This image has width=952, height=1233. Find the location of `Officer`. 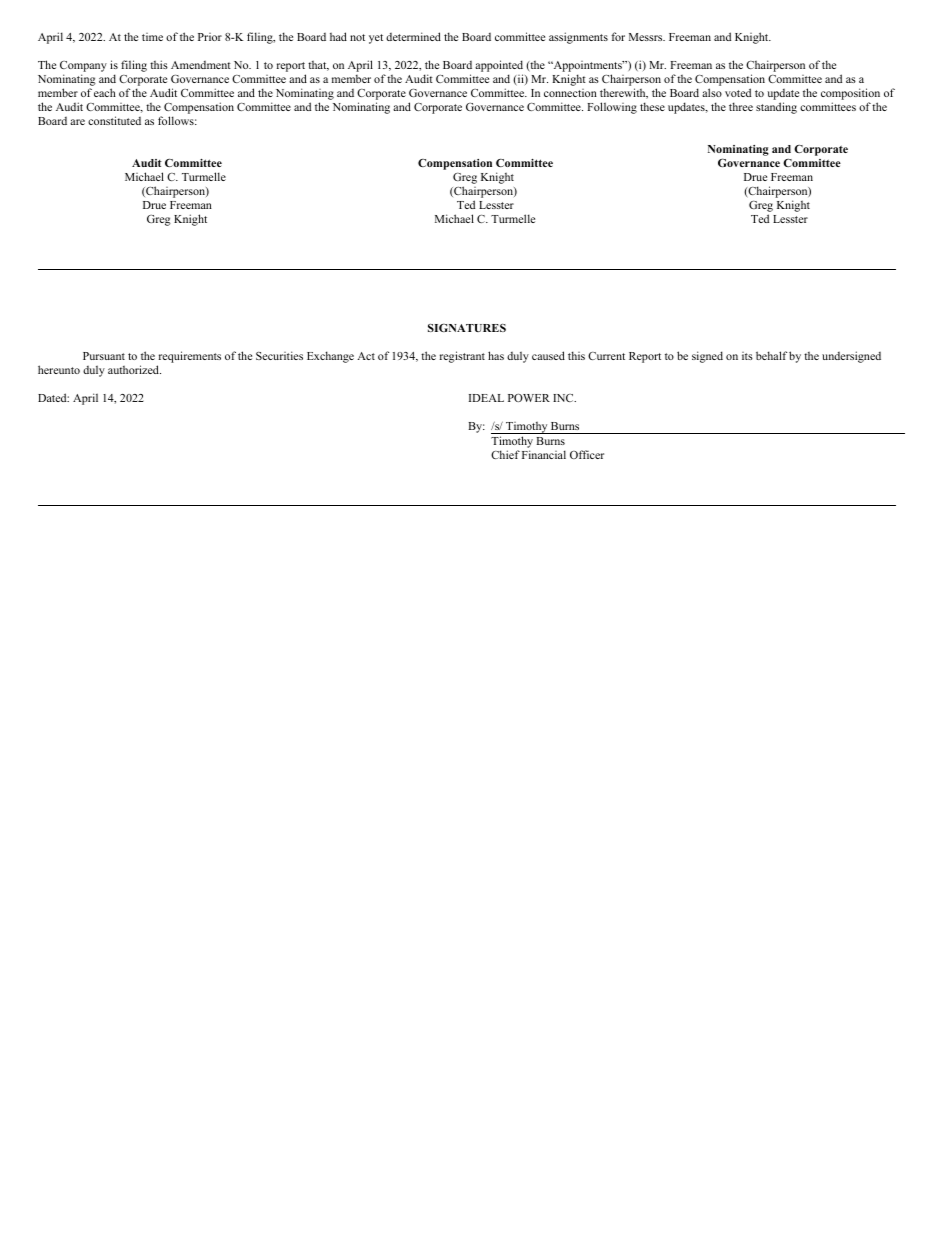

Officer is located at coordinates (587, 454).
